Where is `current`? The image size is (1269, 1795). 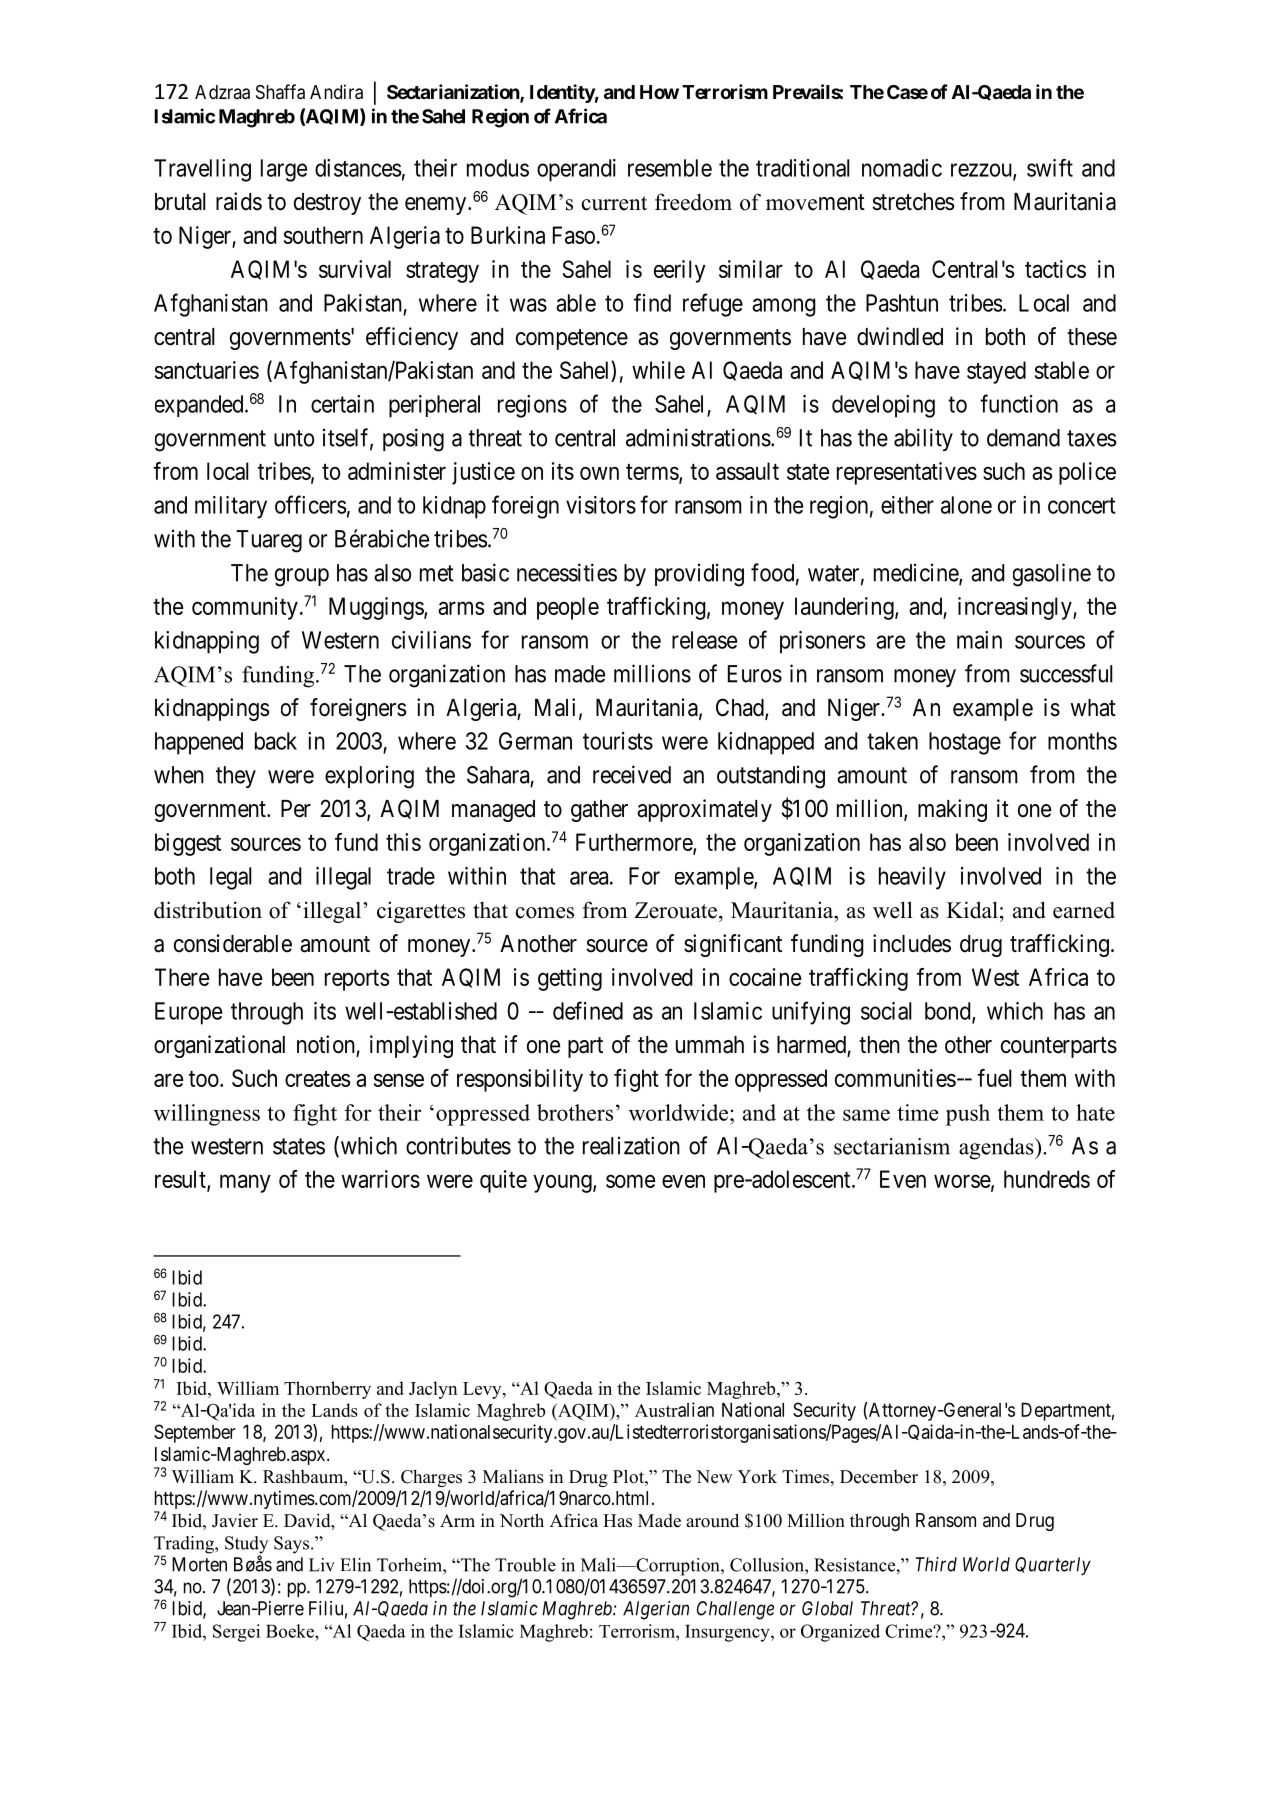
current is located at coordinates (614, 203).
